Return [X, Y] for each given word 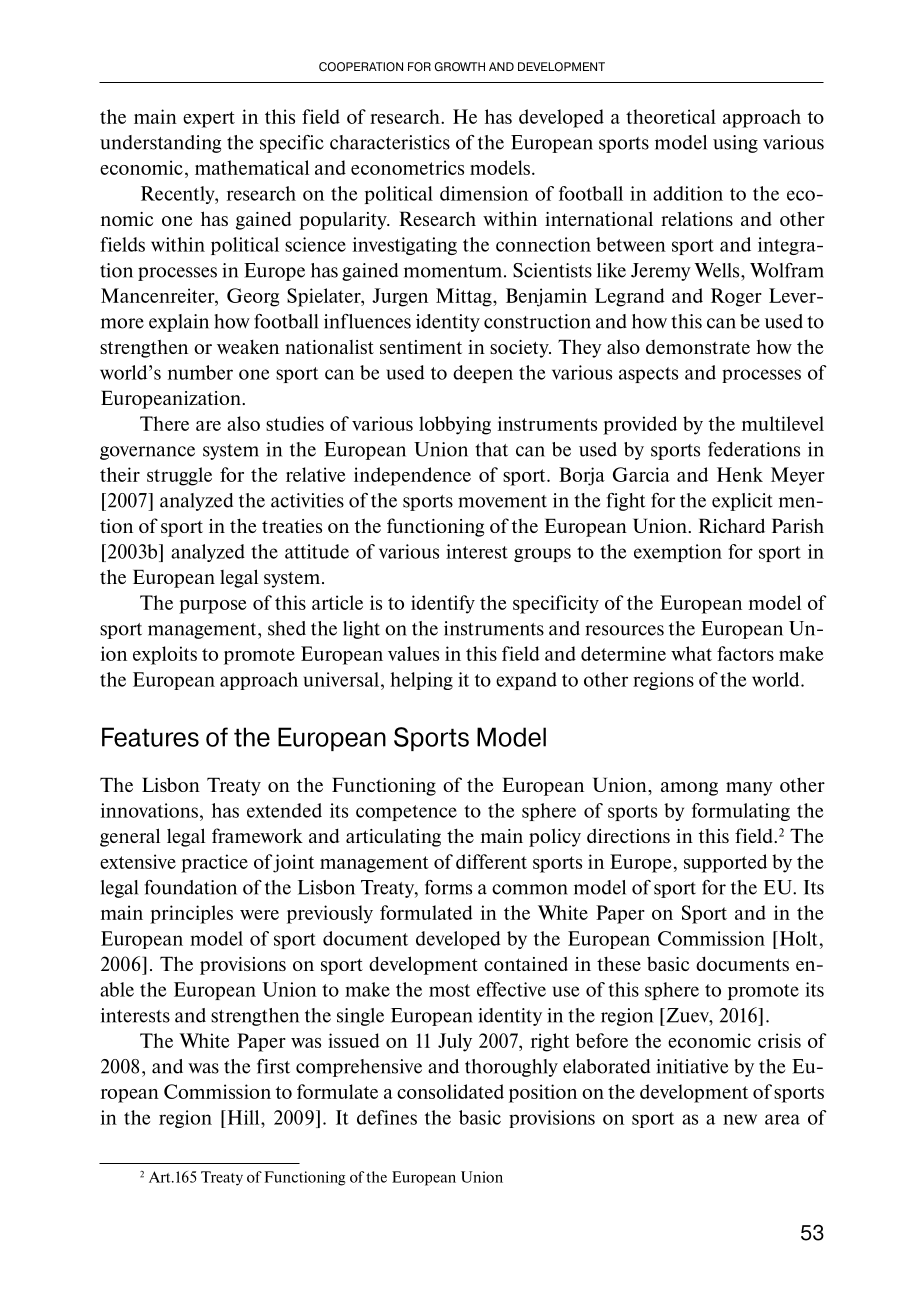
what [691, 653]
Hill [243, 1117]
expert [209, 119]
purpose [213, 607]
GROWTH [460, 67]
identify [443, 604]
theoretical [671, 116]
